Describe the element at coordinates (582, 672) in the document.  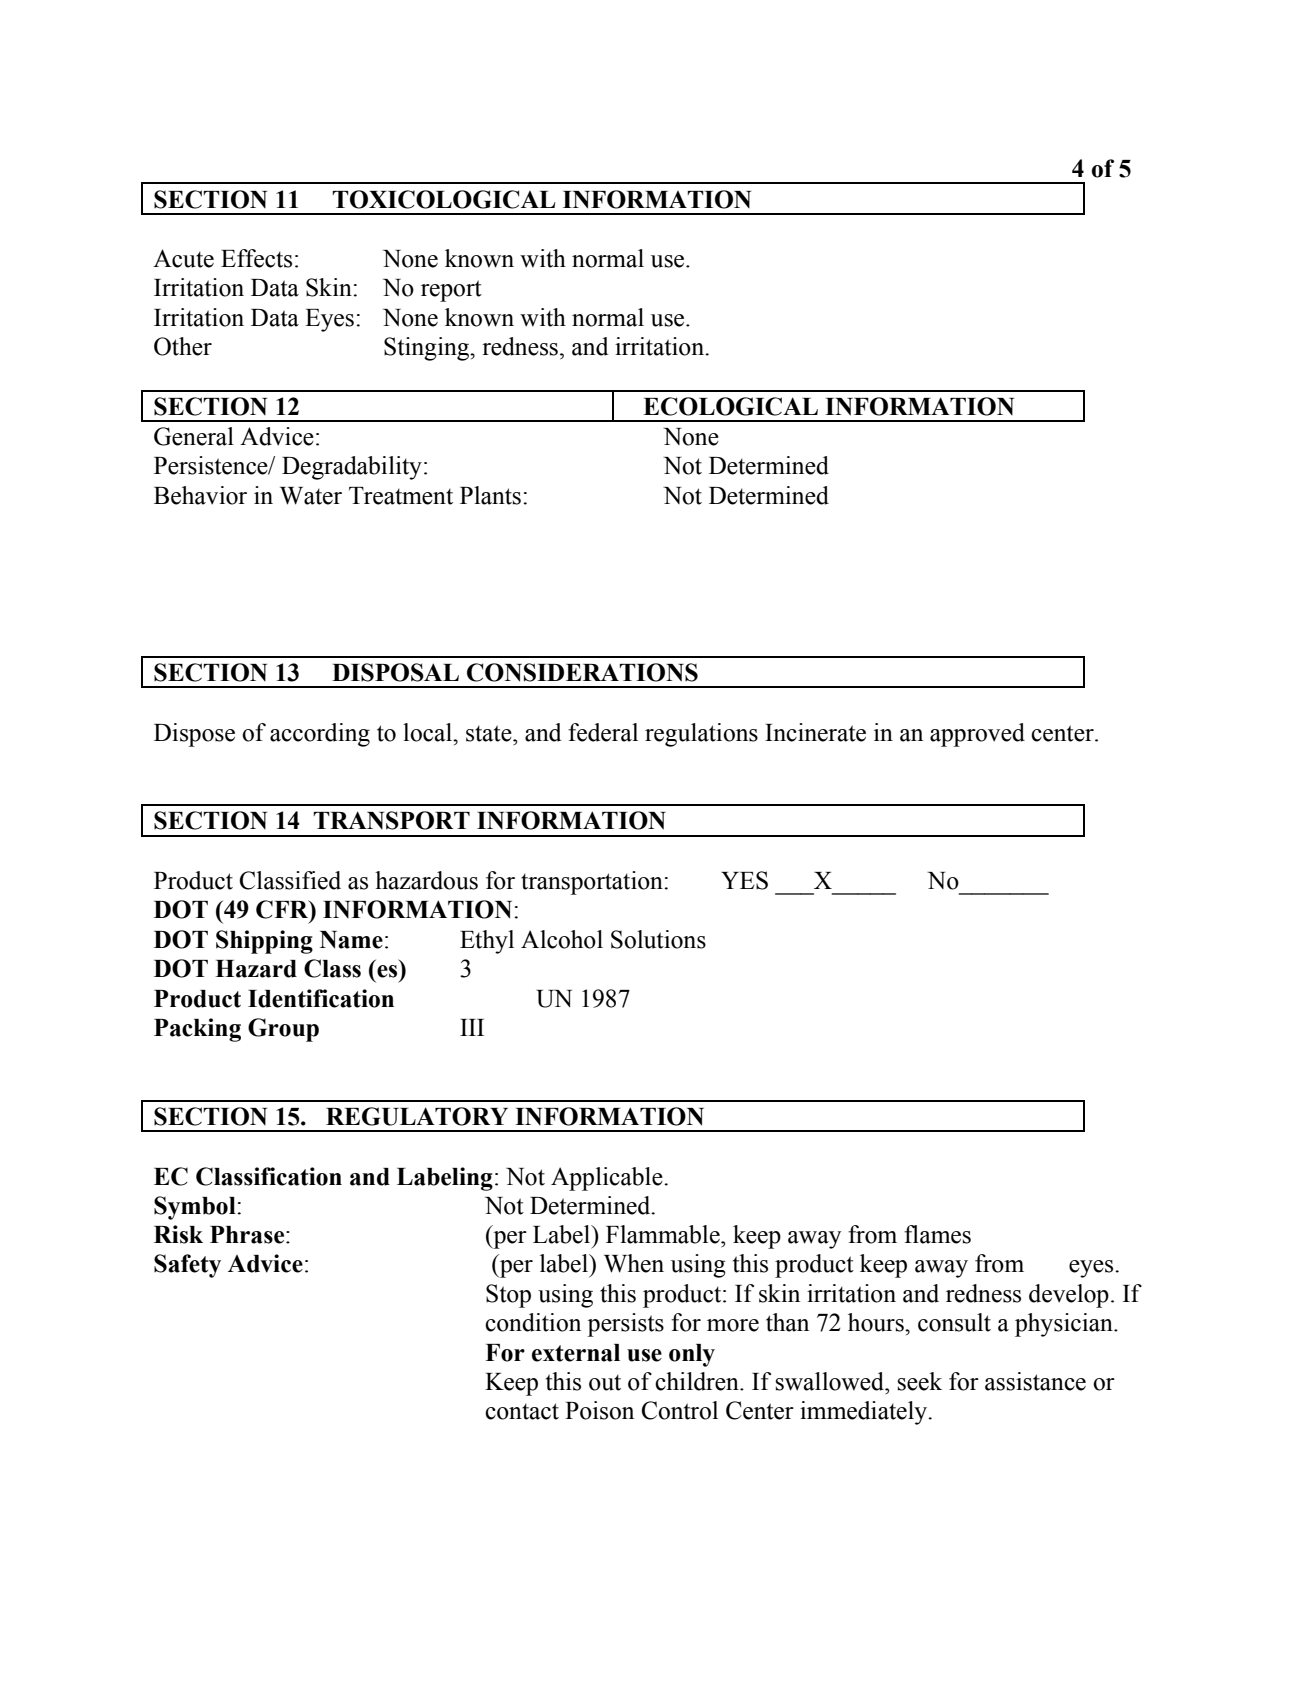
I see `CONSIDERATIONS` at that location.
